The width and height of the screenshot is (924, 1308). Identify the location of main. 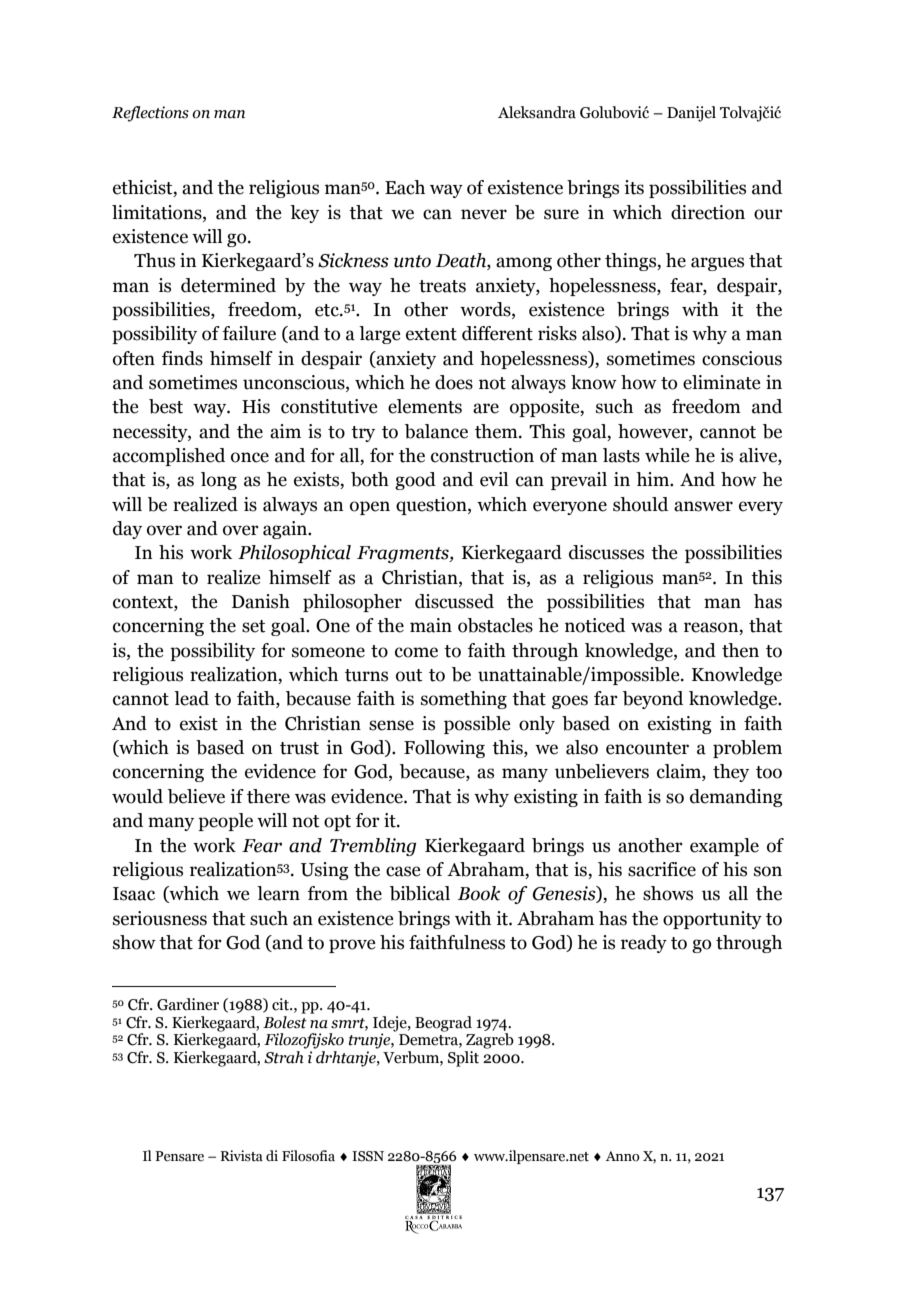
(431, 625).
